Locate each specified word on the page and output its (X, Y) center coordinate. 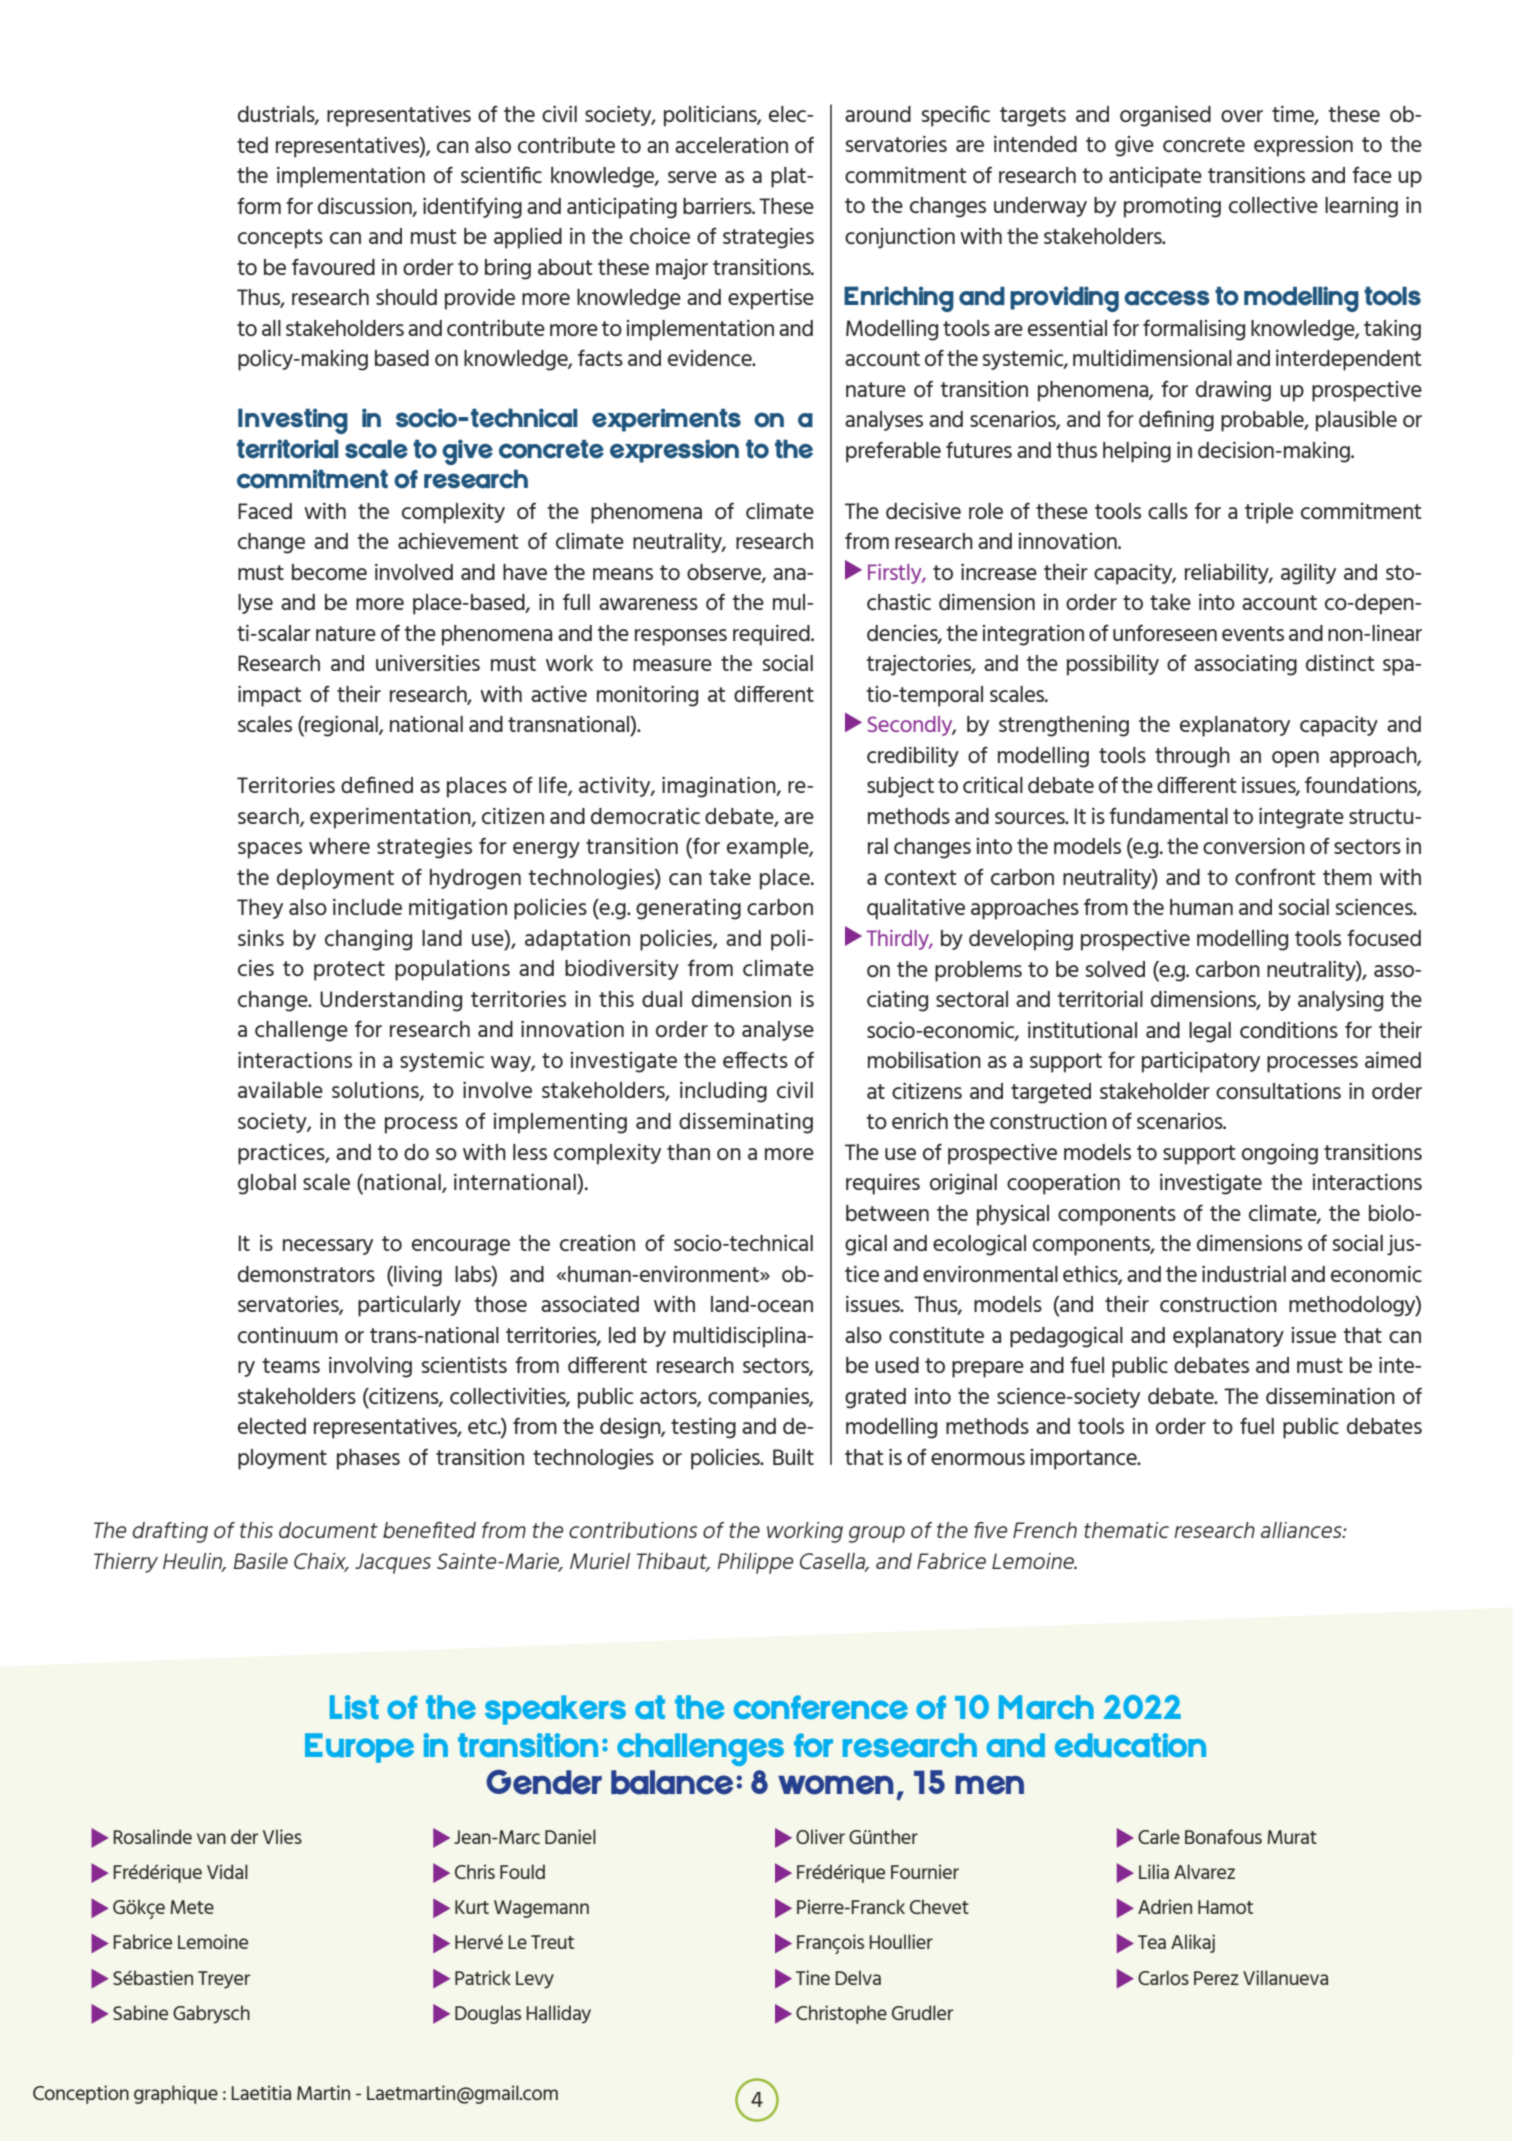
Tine (813, 1977)
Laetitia (261, 2092)
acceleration (731, 145)
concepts (280, 239)
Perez (1216, 1978)
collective (1273, 205)
